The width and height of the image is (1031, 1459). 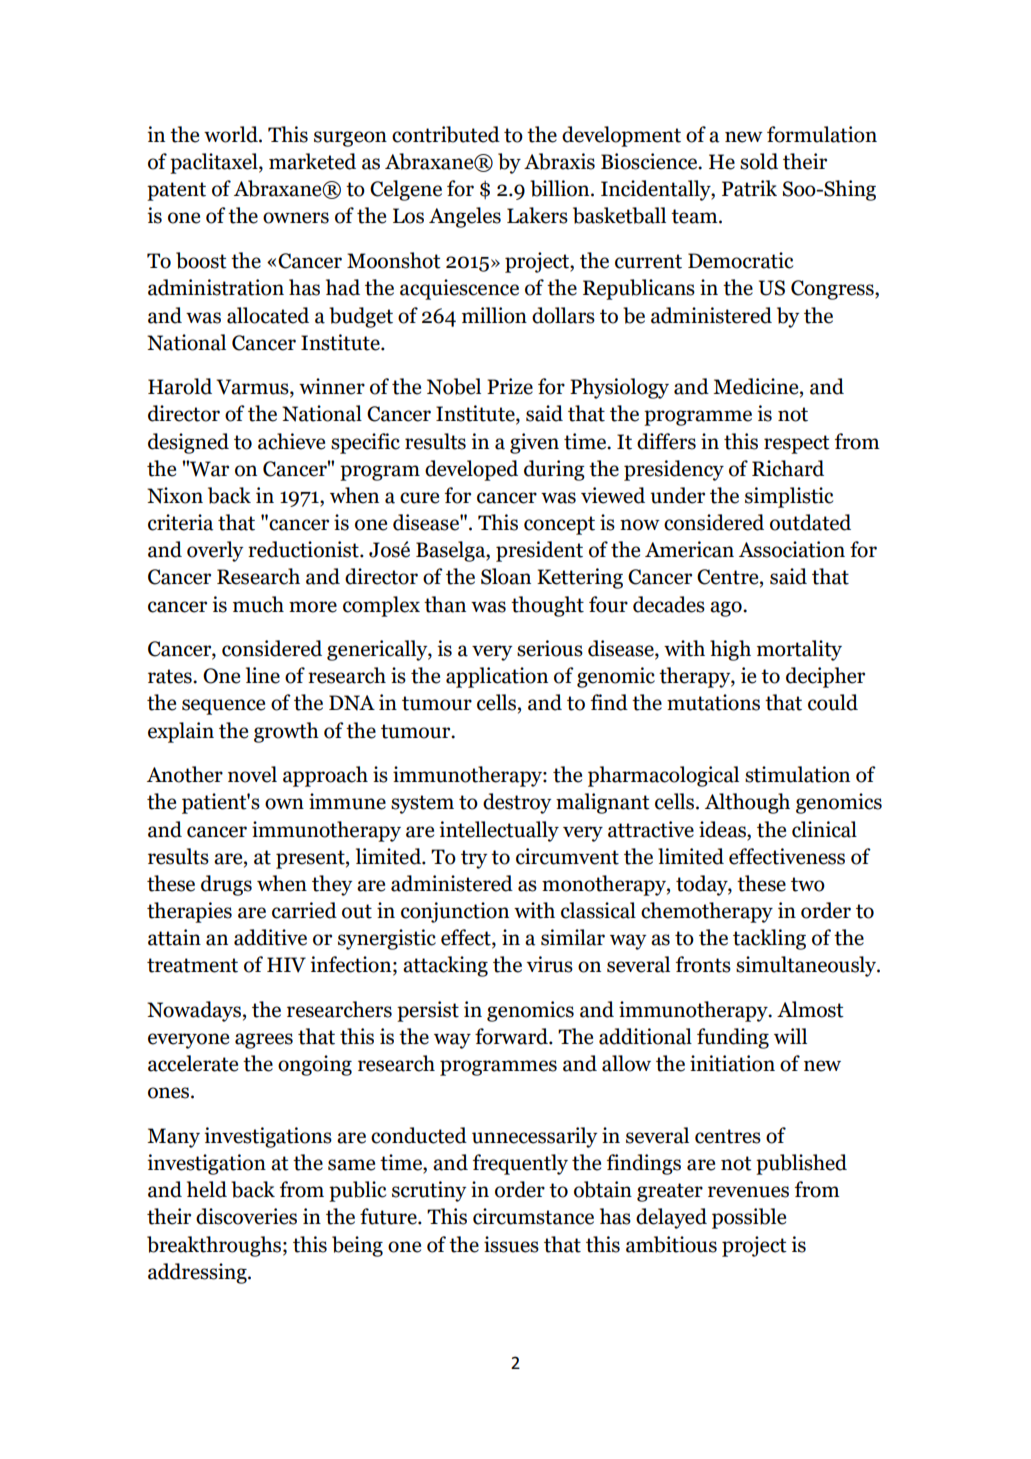 What do you see at coordinates (792, 549) in the image?
I see `Association` at bounding box center [792, 549].
